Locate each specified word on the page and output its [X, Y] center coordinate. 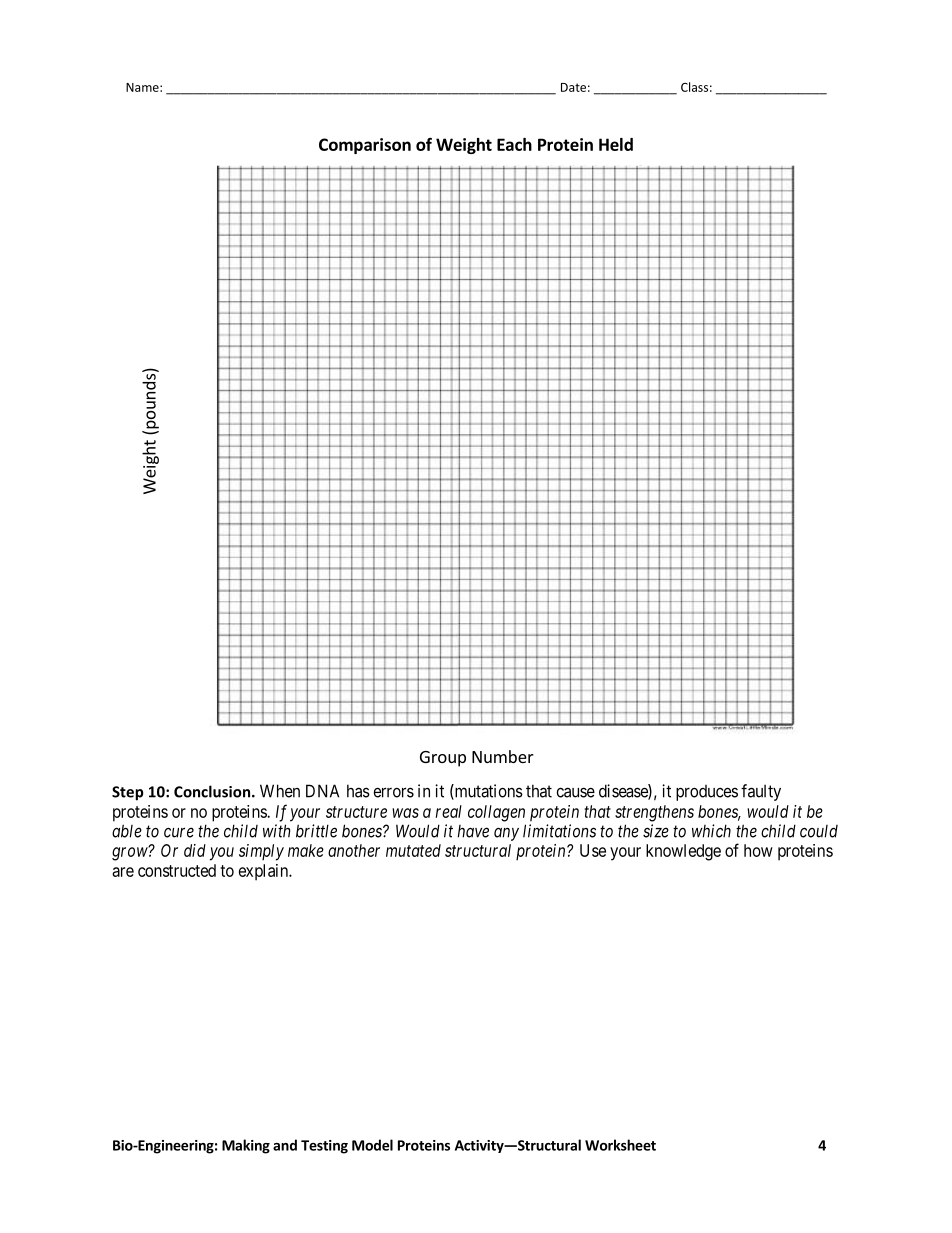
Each [514, 144]
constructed [177, 870]
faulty [761, 792]
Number [503, 756]
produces [707, 793]
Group [443, 759]
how [758, 850]
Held [616, 144]
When [280, 791]
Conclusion [213, 791]
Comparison [365, 146]
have [473, 831]
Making [246, 1146]
